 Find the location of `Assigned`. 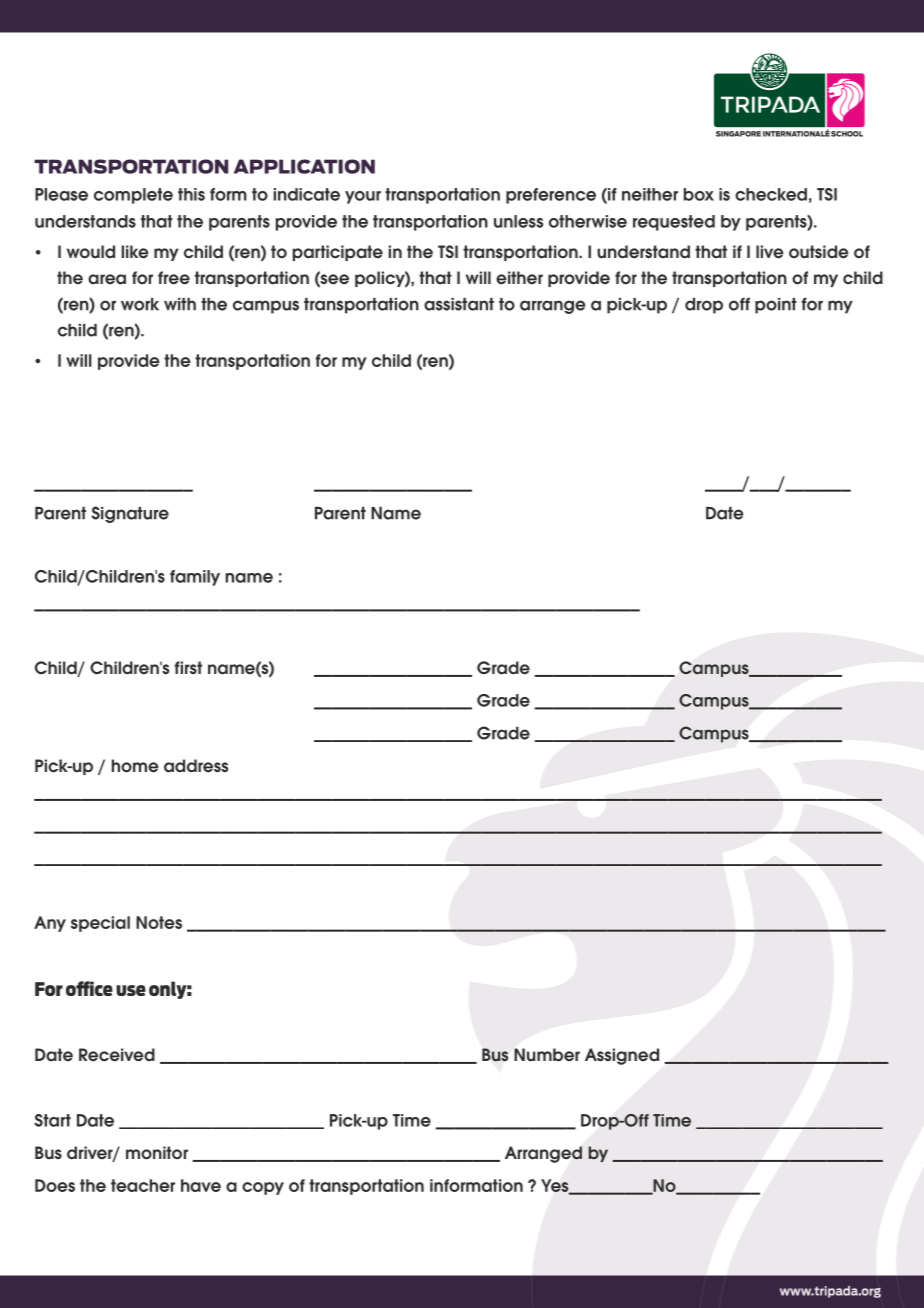

Assigned is located at coordinates (622, 1056).
